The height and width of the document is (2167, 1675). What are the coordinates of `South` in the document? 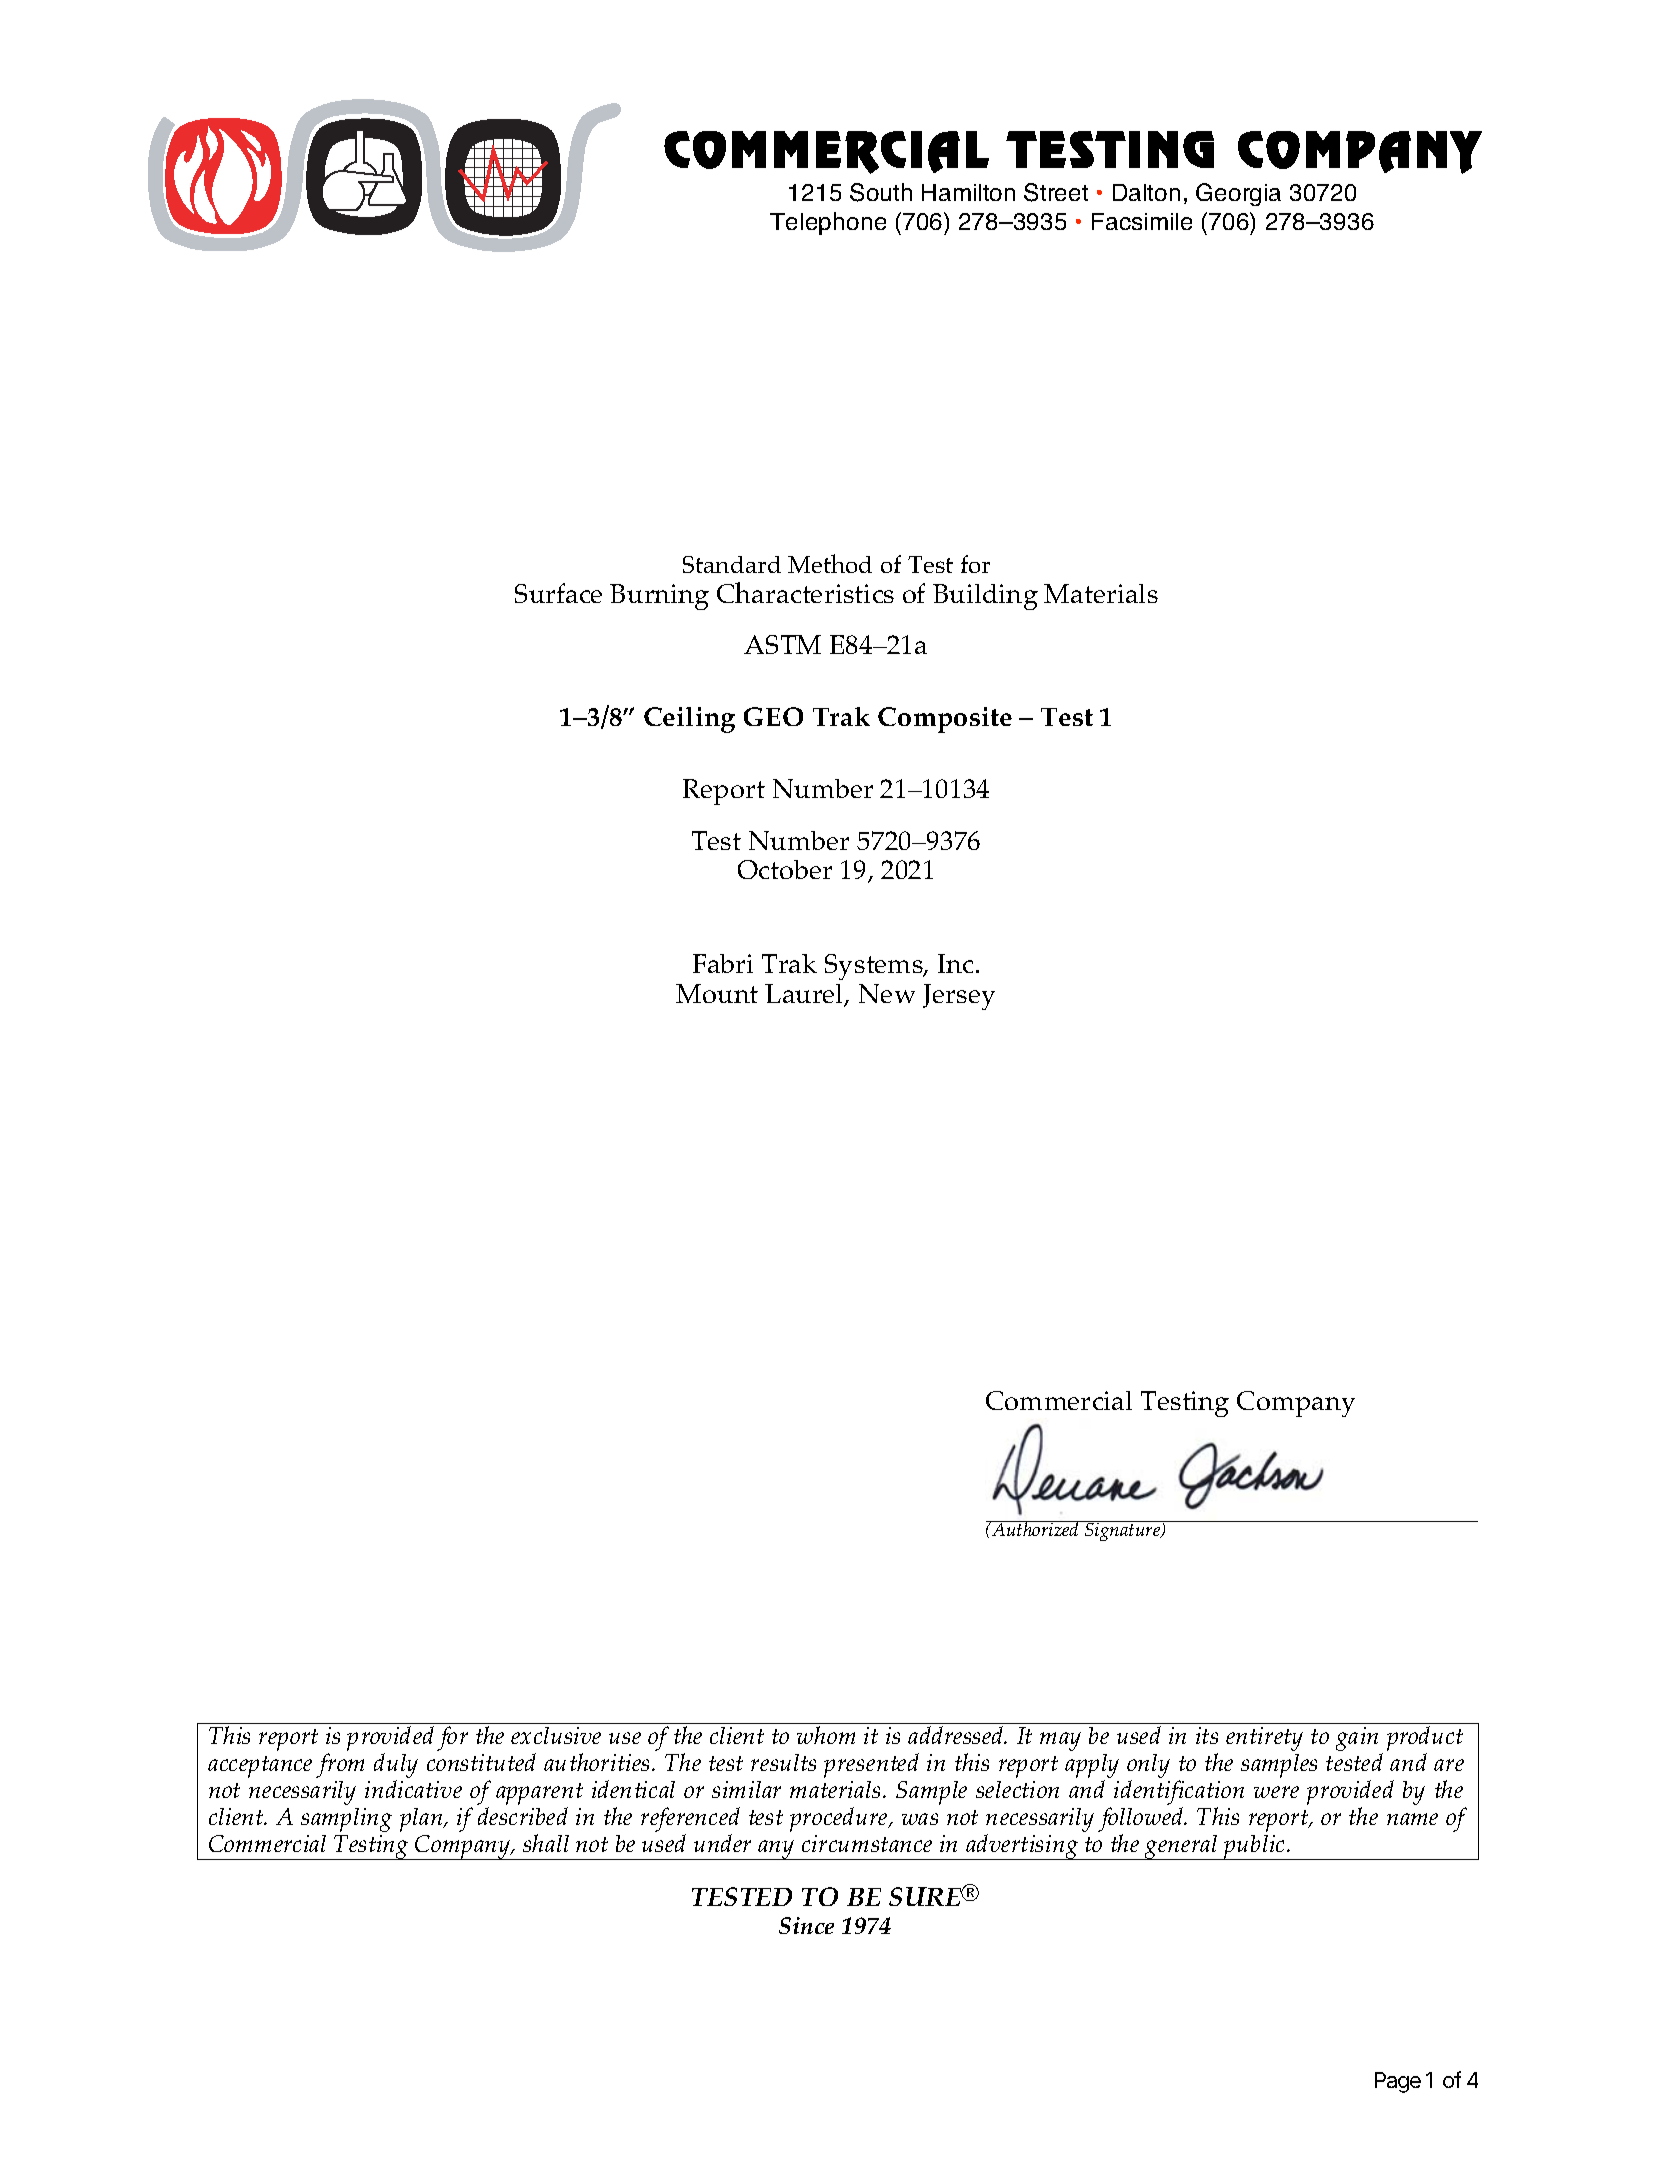 It's located at (881, 192).
